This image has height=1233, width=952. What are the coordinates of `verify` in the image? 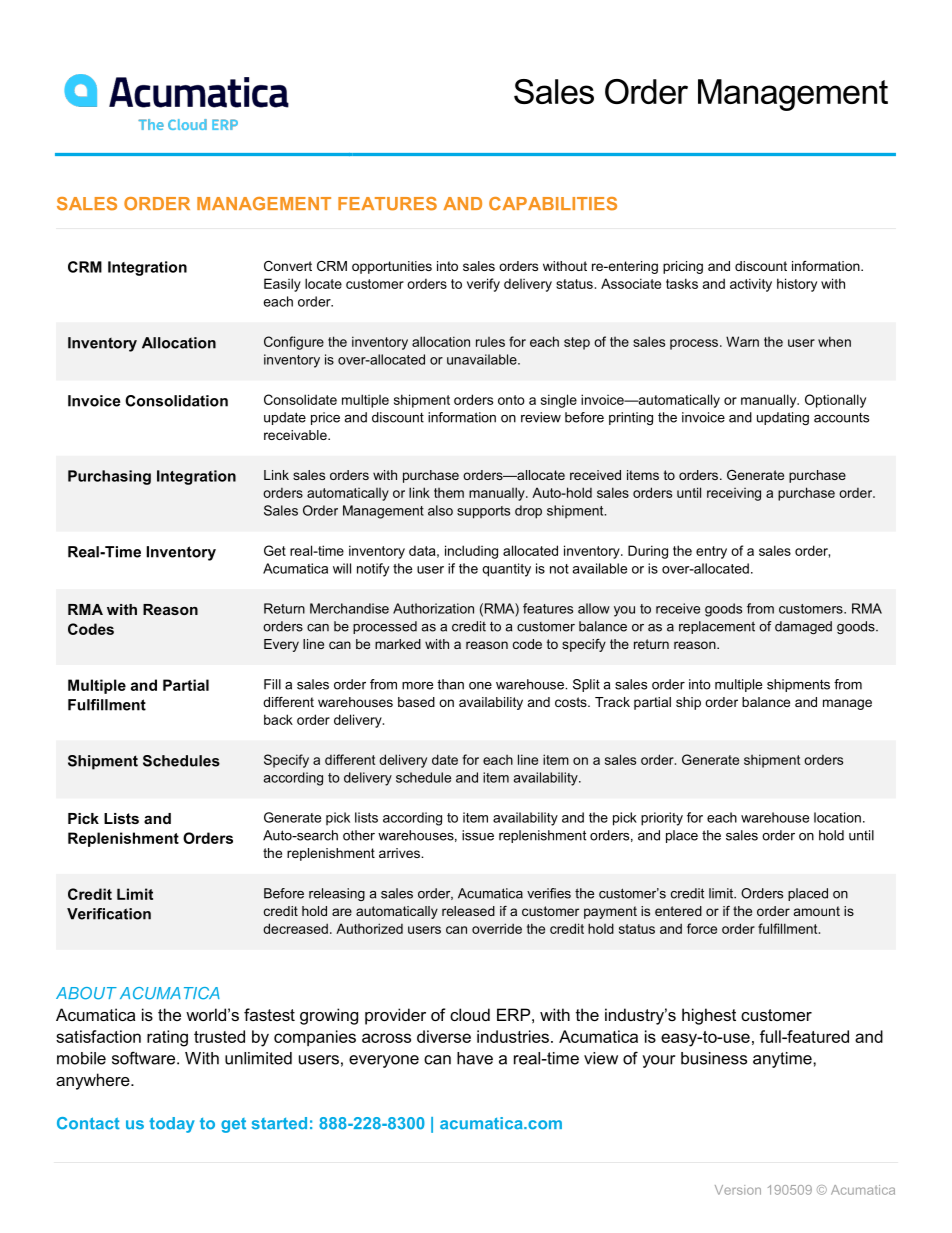 It's located at (483, 285).
